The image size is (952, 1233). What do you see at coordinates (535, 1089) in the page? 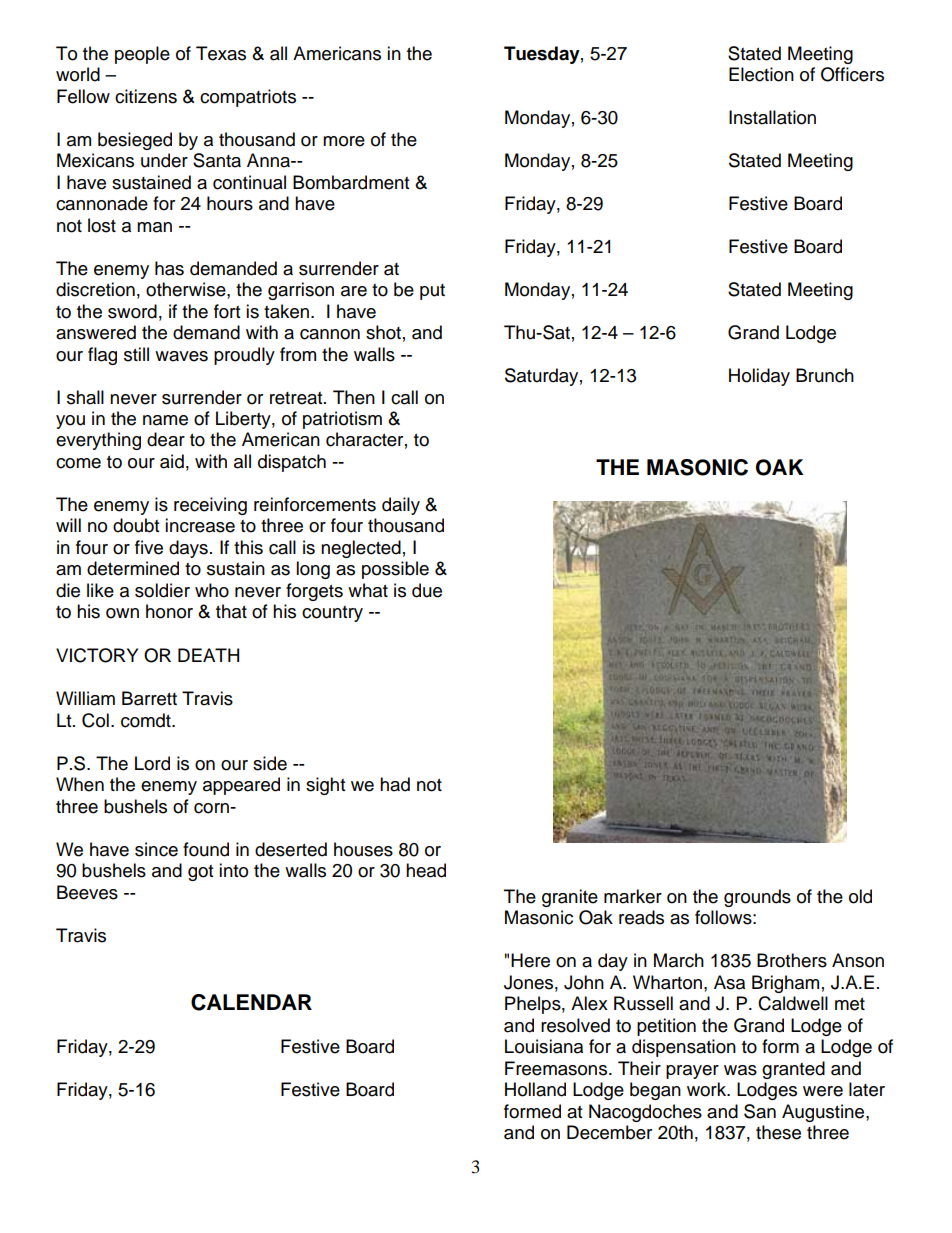
I see `Holland` at bounding box center [535, 1089].
